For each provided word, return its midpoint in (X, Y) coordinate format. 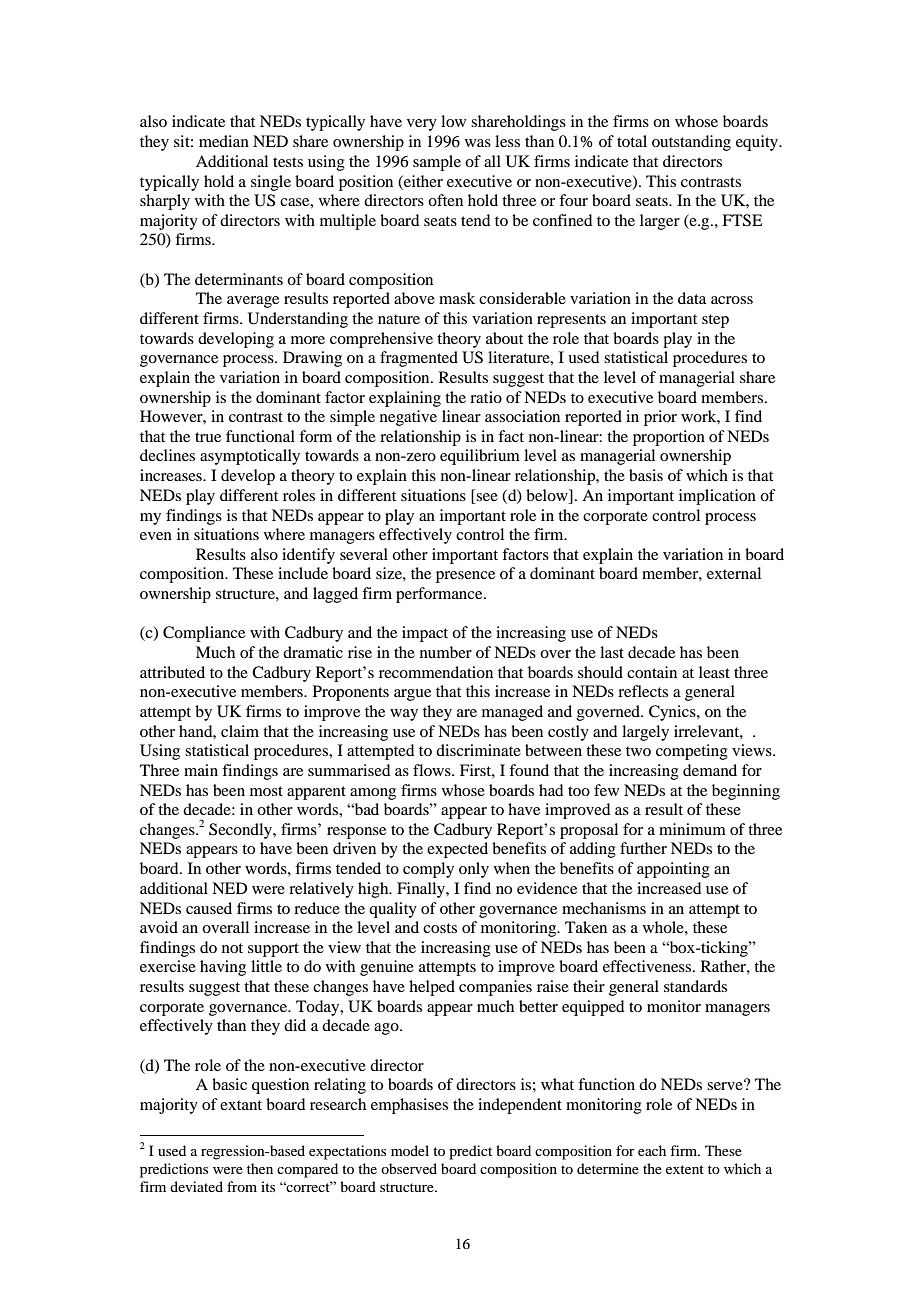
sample (437, 163)
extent (685, 1169)
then (260, 1168)
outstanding (691, 143)
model (410, 1150)
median (224, 141)
